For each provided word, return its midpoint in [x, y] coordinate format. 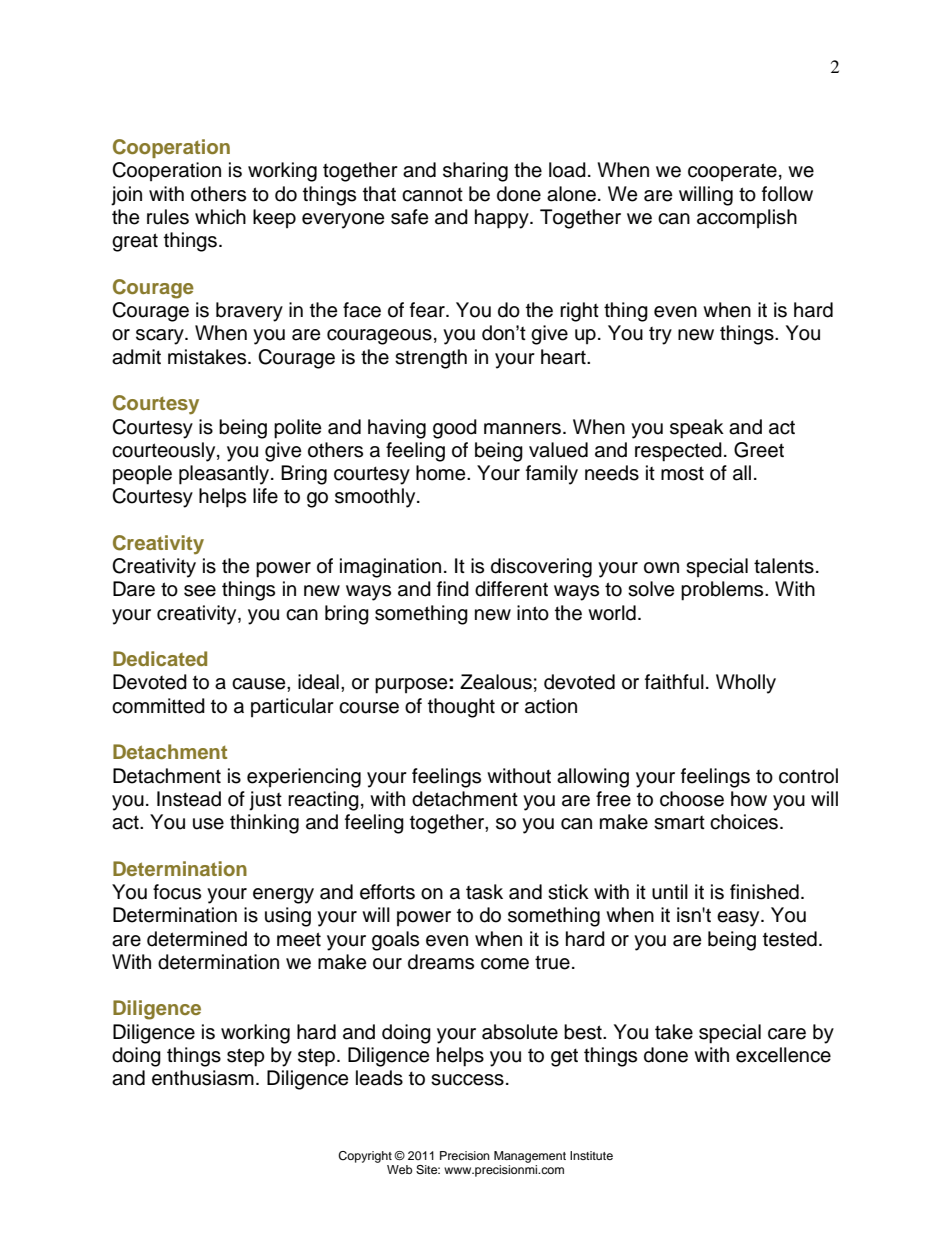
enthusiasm [203, 1078]
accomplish [747, 219]
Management [530, 1157]
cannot [432, 195]
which [220, 217]
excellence [783, 1055]
